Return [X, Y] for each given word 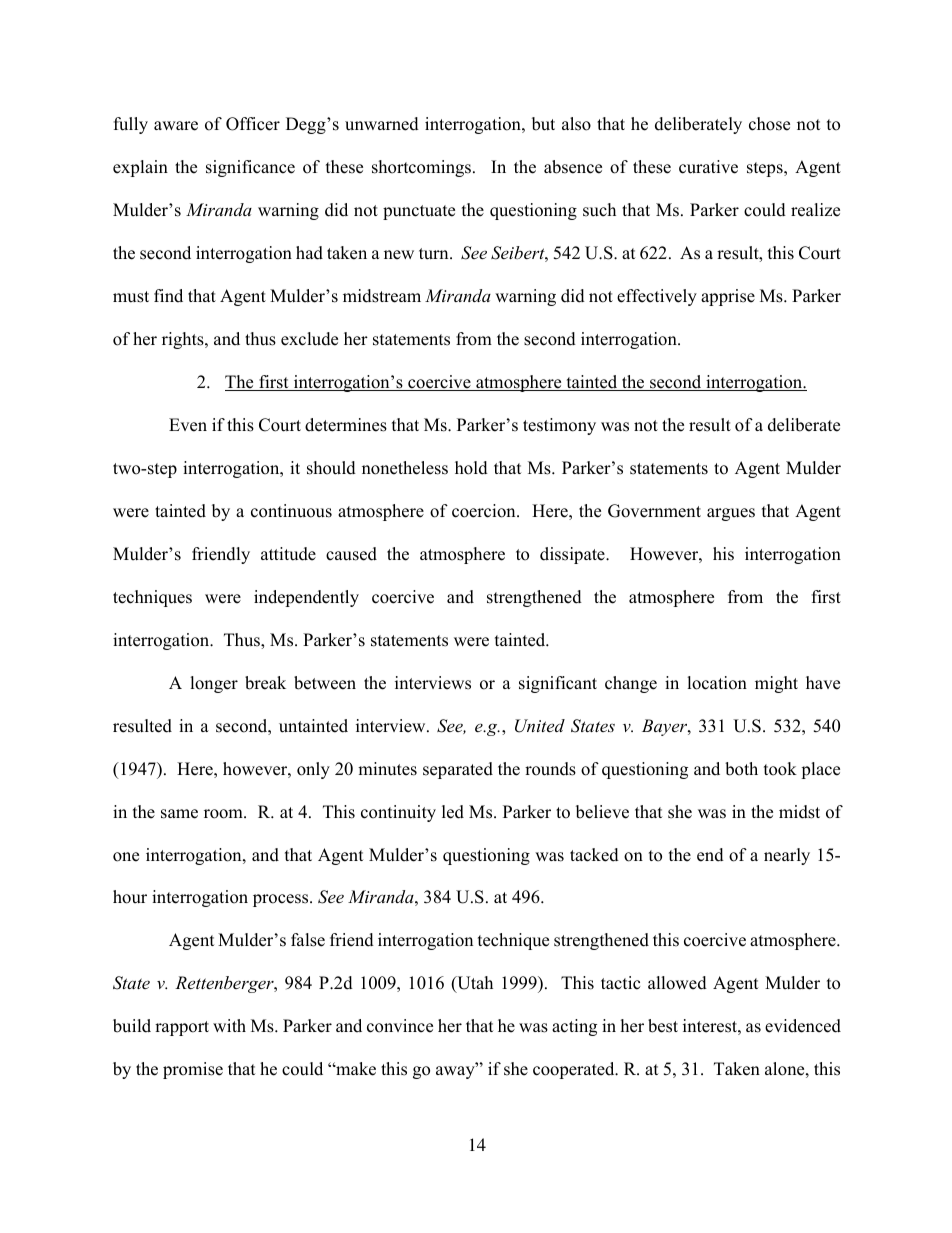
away [456, 1072]
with [229, 1025]
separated [458, 770]
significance [250, 168]
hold [471, 468]
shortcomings [423, 168]
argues [731, 514]
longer [214, 684]
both [741, 769]
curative [708, 167]
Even [188, 425]
